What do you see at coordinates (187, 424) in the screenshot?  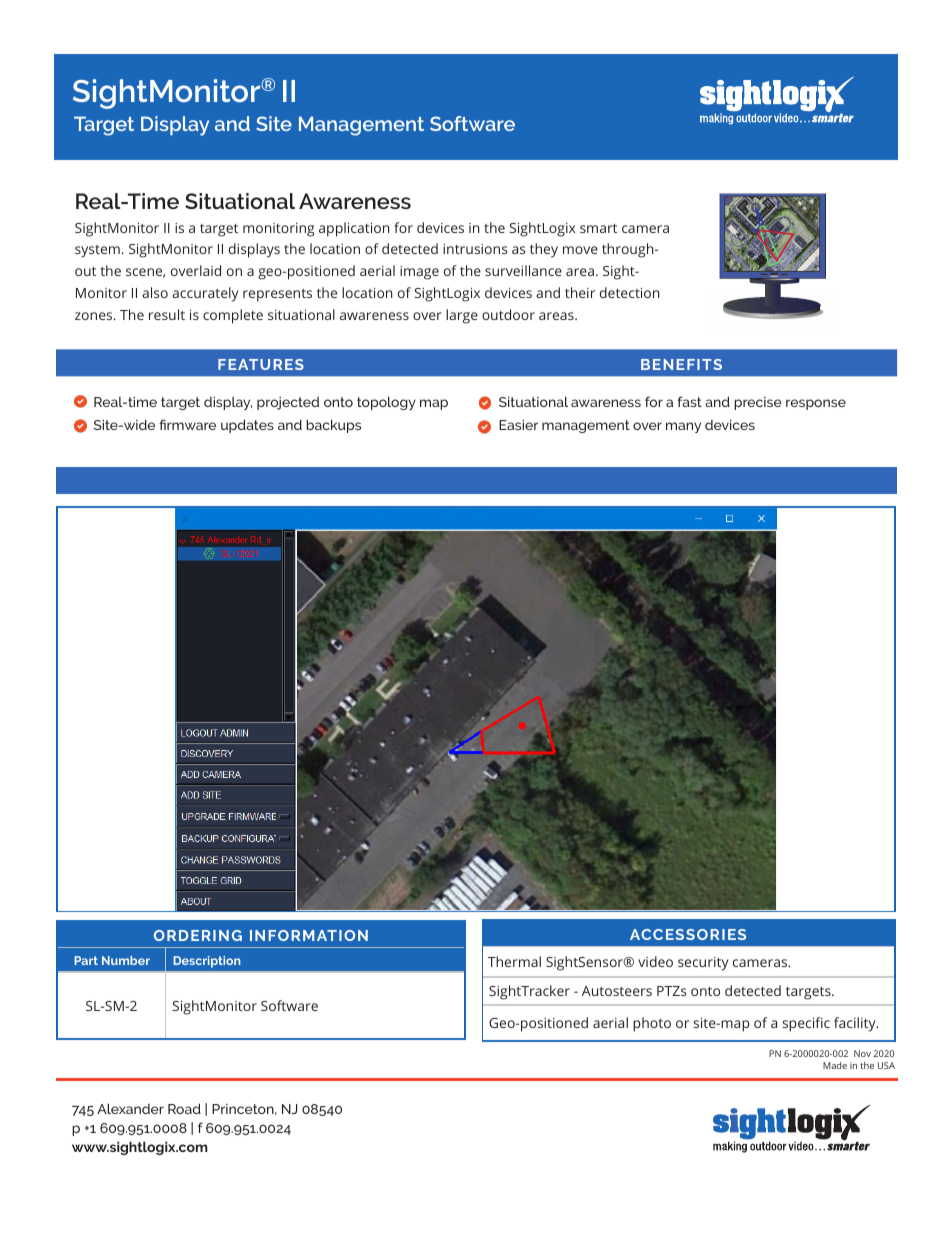 I see `firmware` at bounding box center [187, 424].
